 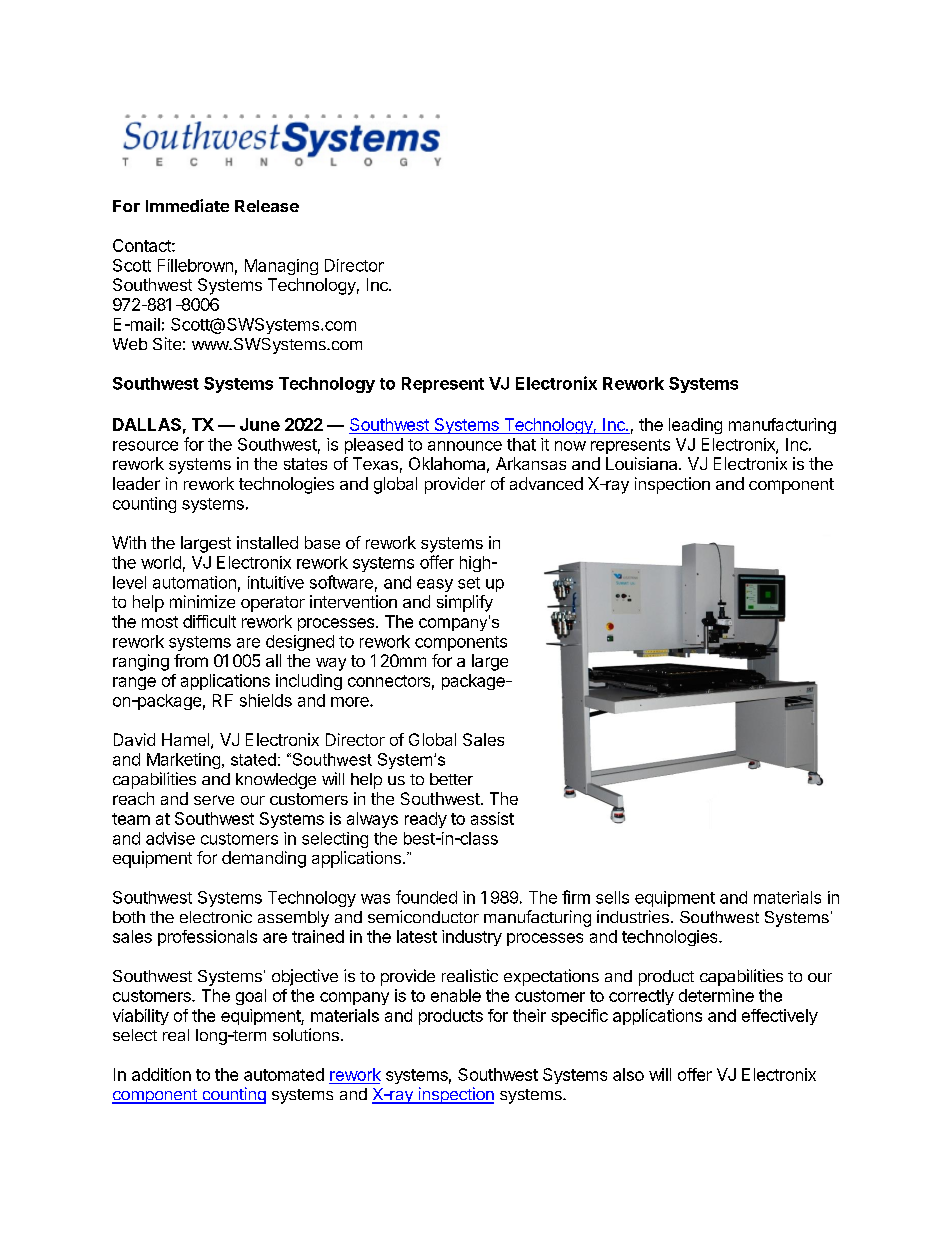 What do you see at coordinates (187, 205) in the screenshot?
I see `Immediate` at bounding box center [187, 205].
